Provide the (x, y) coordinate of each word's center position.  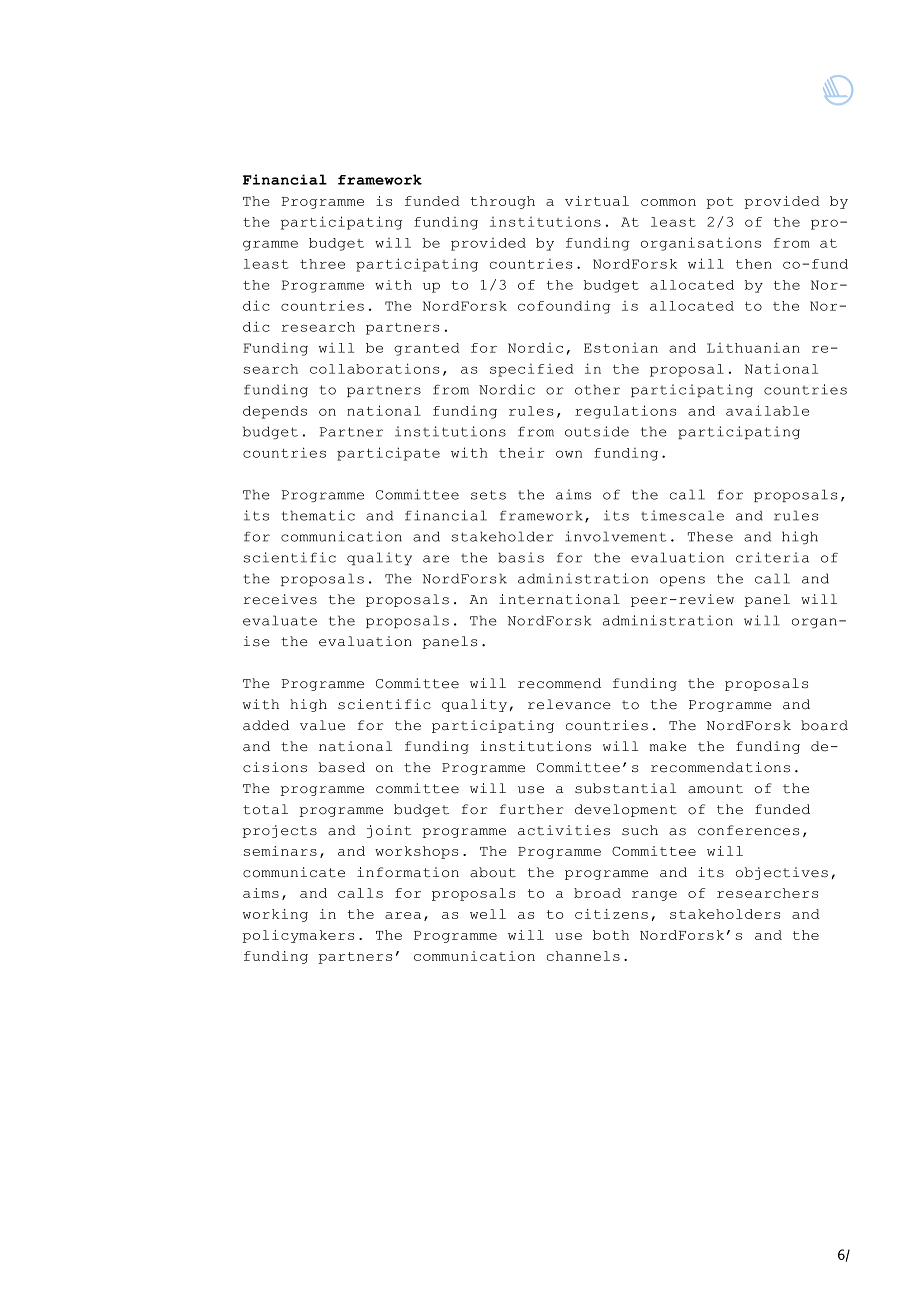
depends (275, 412)
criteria (772, 557)
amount (715, 789)
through (503, 202)
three (322, 264)
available (767, 410)
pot (719, 203)
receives (280, 599)
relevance (569, 704)
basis (521, 557)
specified (532, 370)
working (275, 915)
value (322, 725)
